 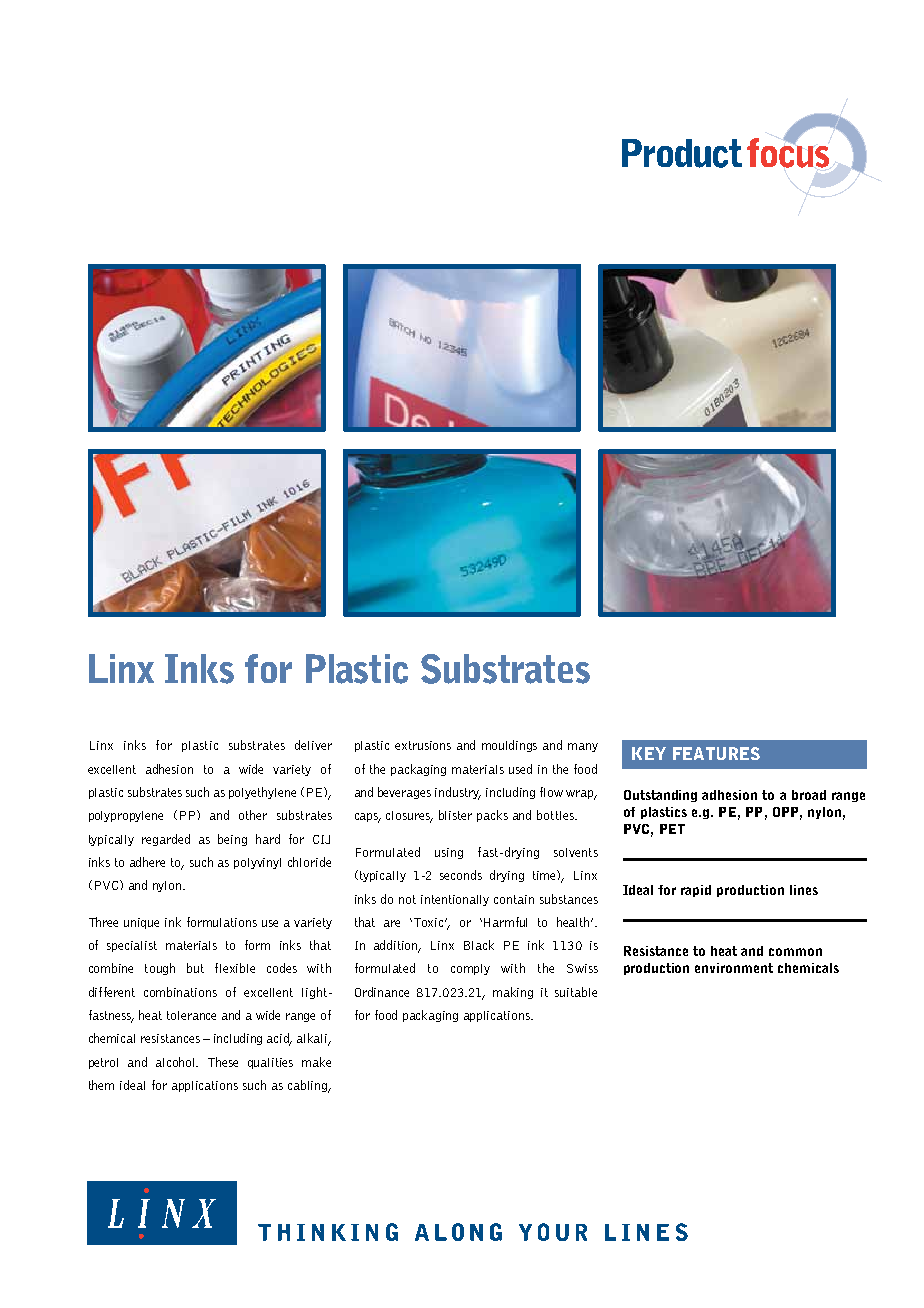 I want to click on features, so click(x=716, y=753).
